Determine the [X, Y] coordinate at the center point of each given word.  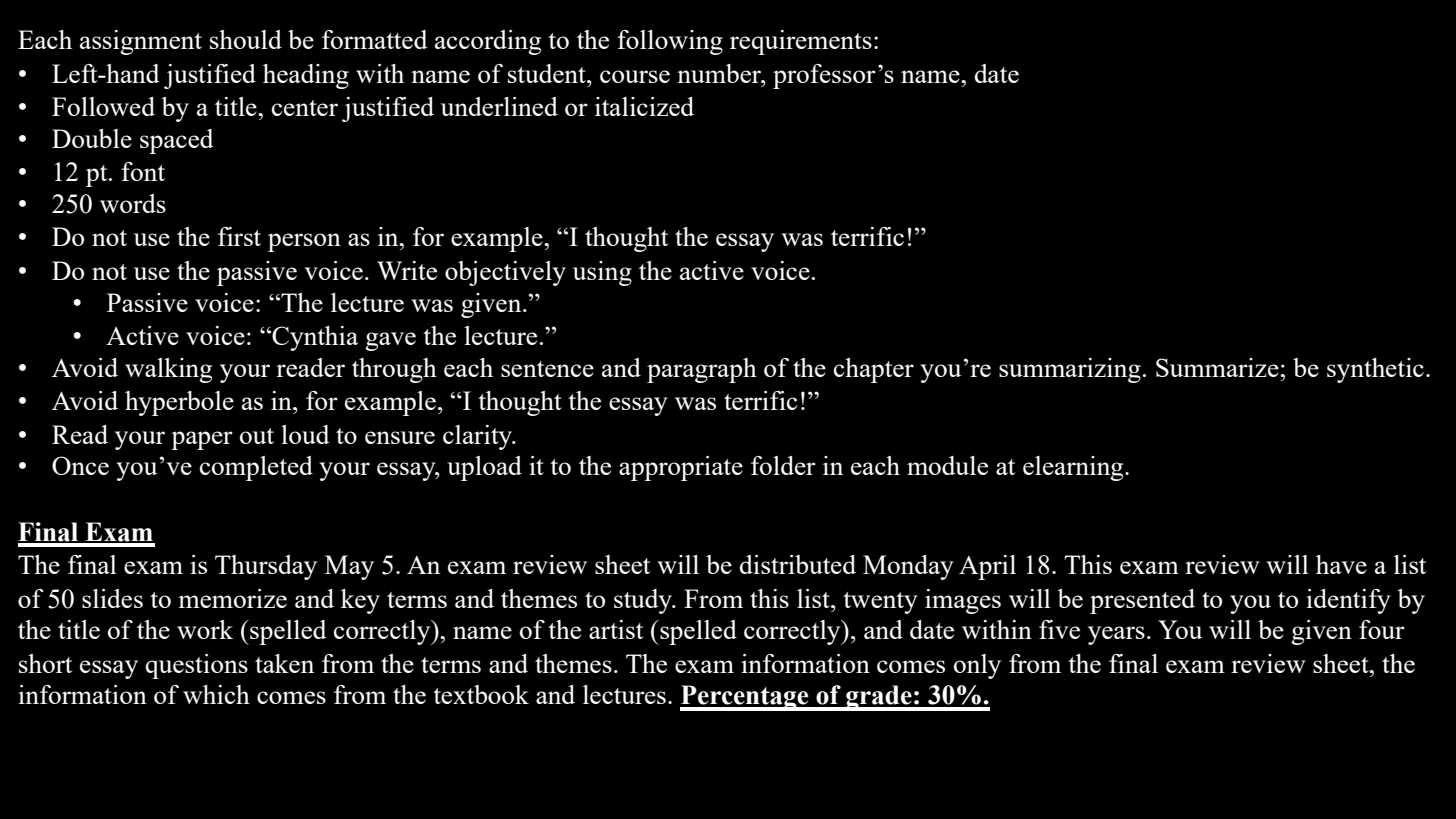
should [246, 39]
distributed [797, 564]
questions [196, 666]
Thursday [266, 567]
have [1341, 564]
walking [168, 370]
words [133, 203]
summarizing [1070, 370]
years [1116, 635]
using [602, 273]
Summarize [1218, 367]
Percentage [745, 698]
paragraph [702, 370]
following [670, 42]
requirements [801, 42]
